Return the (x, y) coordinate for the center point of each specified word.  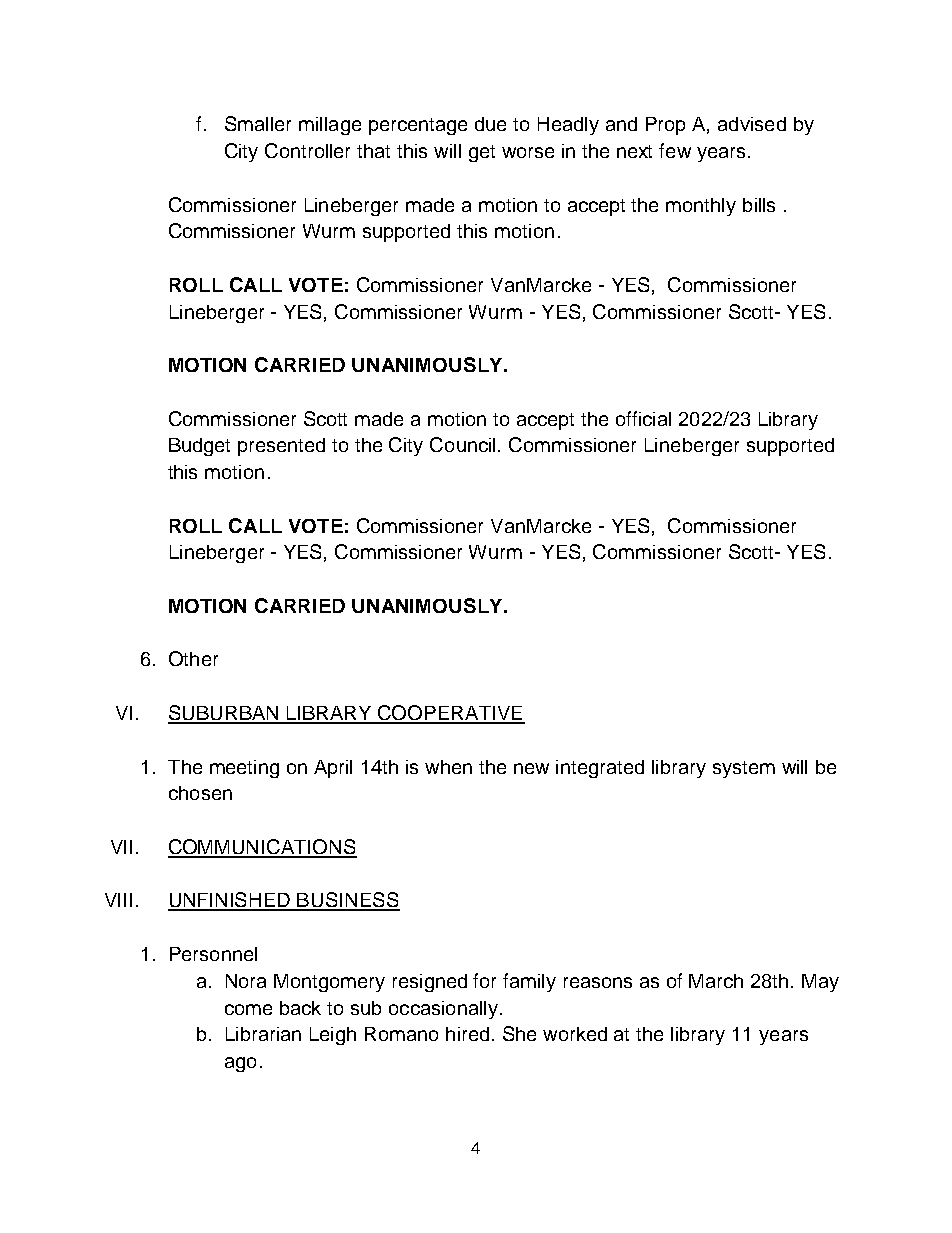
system (744, 769)
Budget (199, 447)
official (643, 418)
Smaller (258, 123)
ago (240, 1064)
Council (462, 444)
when (448, 767)
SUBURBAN (224, 714)
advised (752, 124)
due (490, 124)
